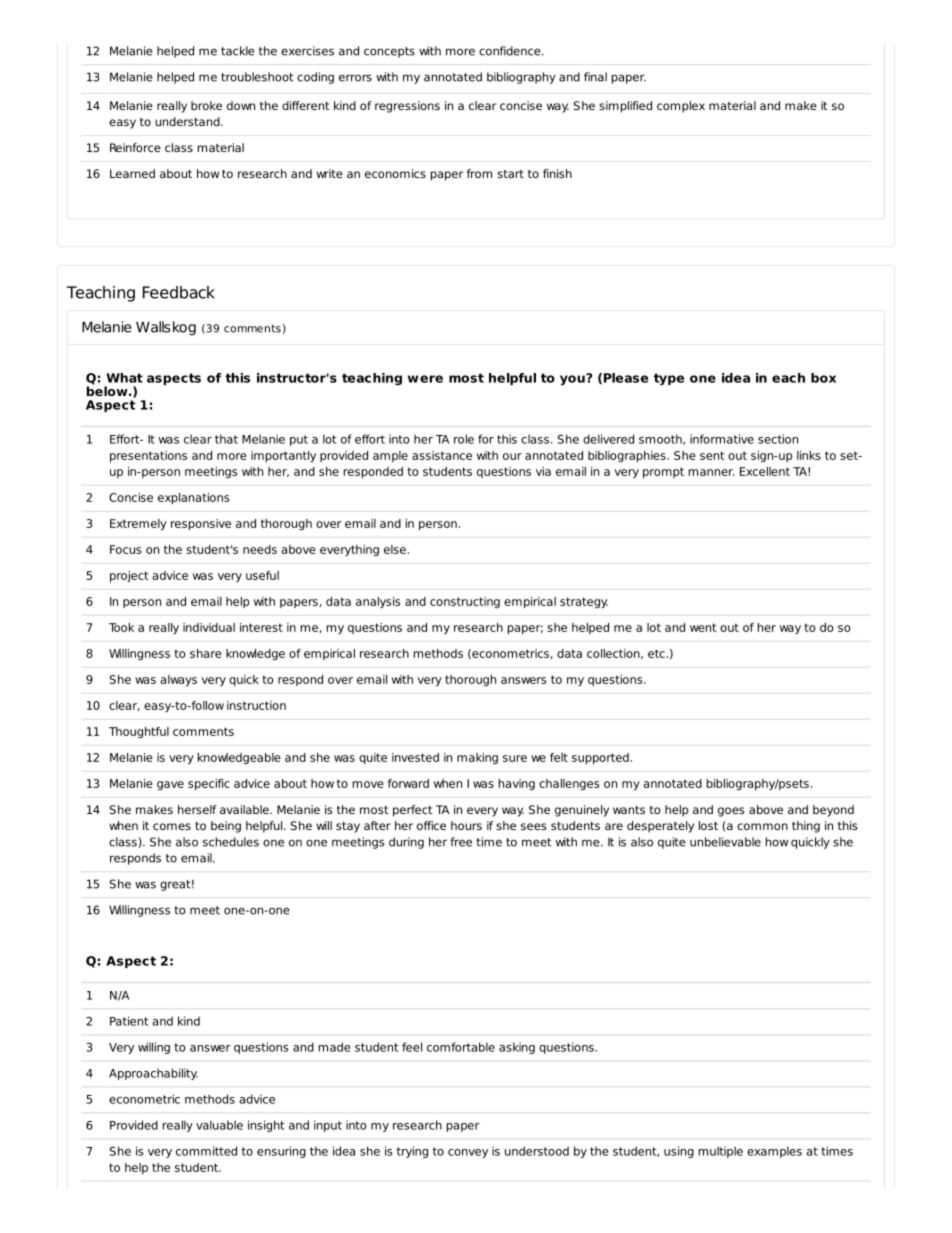 The image size is (952, 1233). What do you see at coordinates (465, 602) in the image?
I see `constructing` at bounding box center [465, 602].
